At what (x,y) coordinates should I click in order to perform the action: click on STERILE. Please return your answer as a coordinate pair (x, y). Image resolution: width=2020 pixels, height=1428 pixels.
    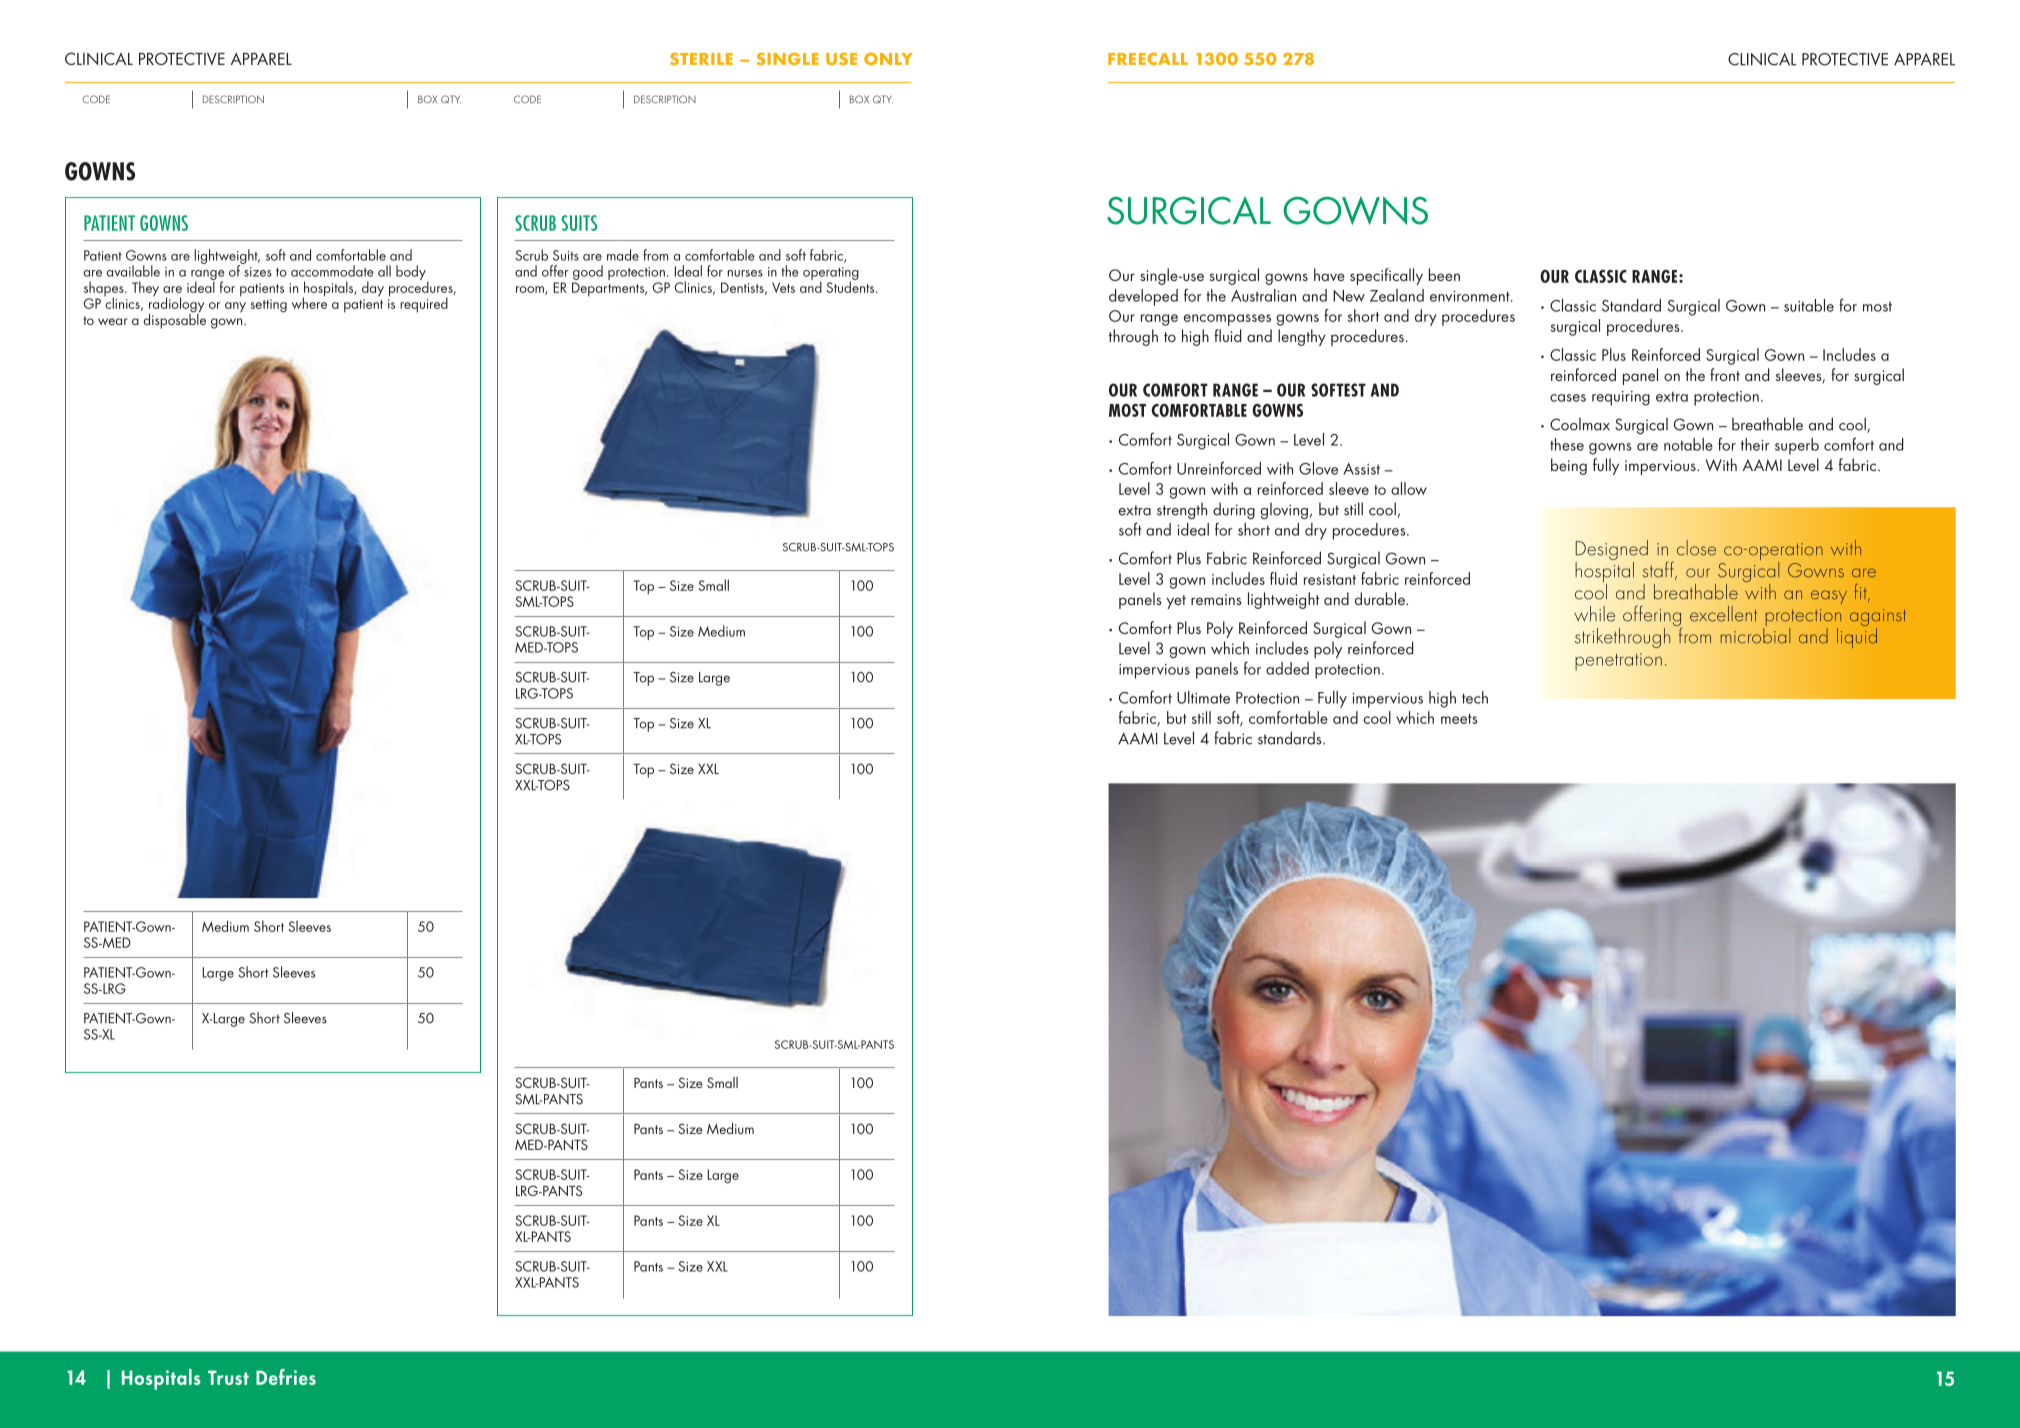
    Looking at the image, I should click on (701, 58).
